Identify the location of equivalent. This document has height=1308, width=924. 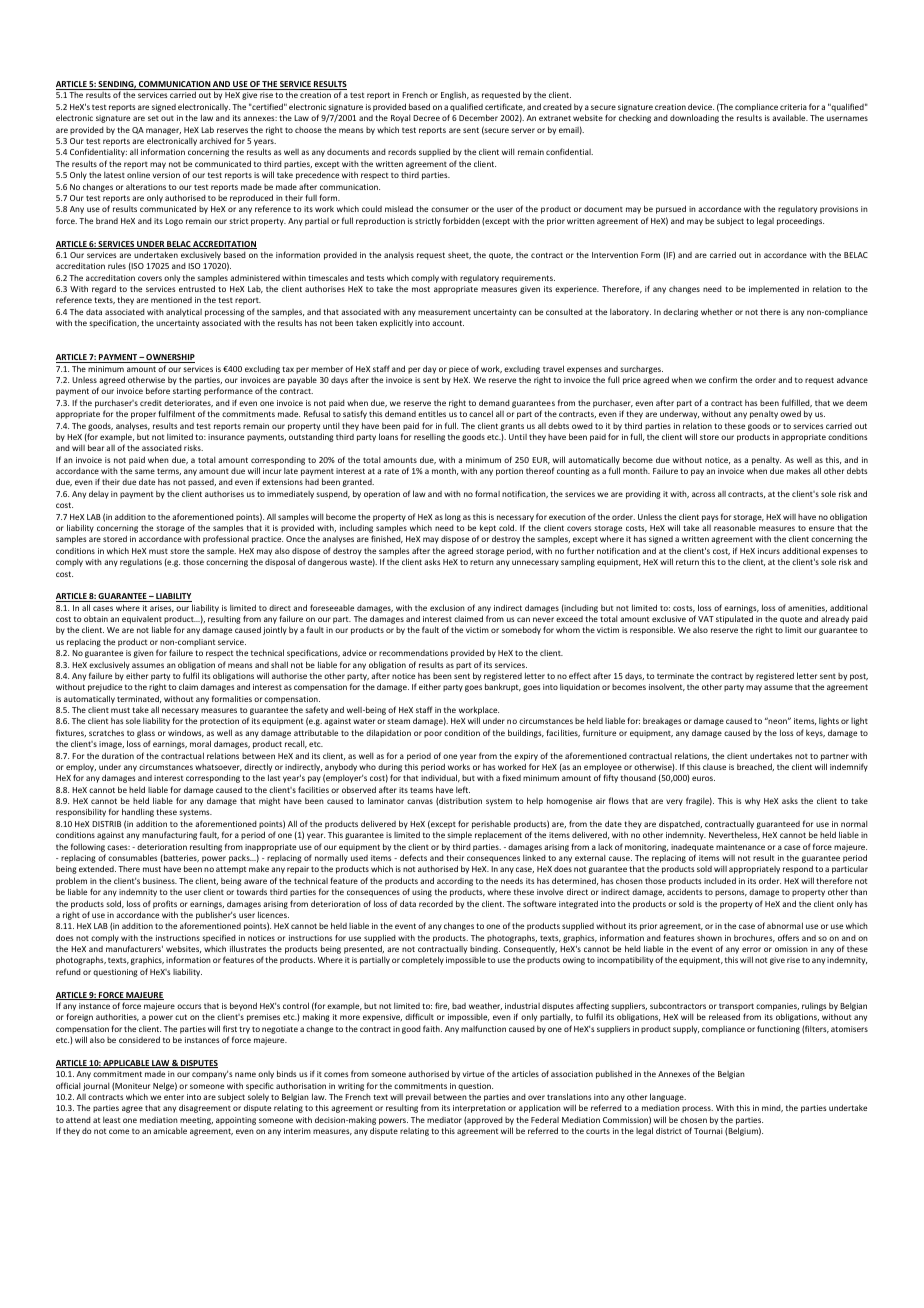
(142, 621).
